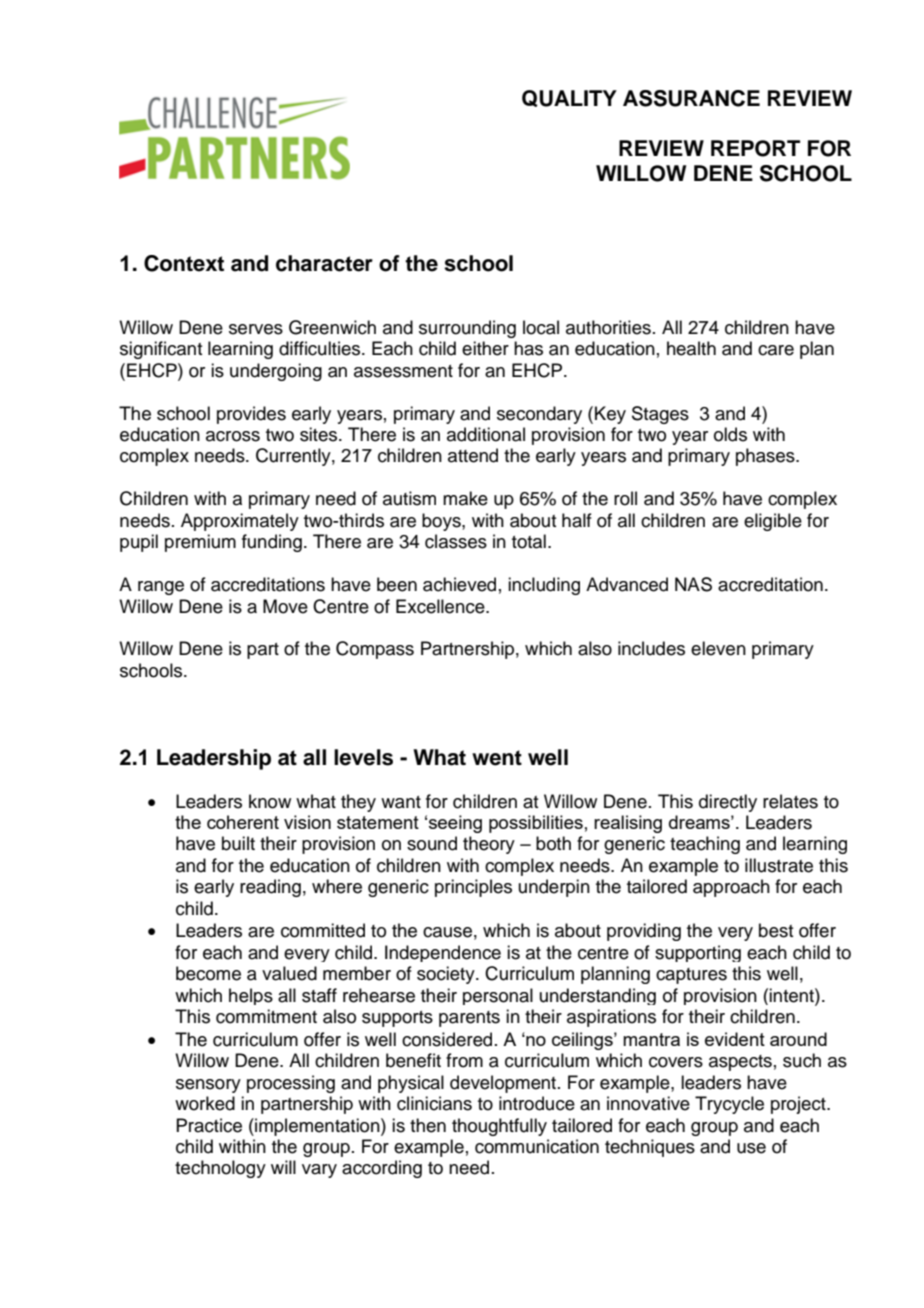 Image resolution: width=924 pixels, height=1308 pixels. What do you see at coordinates (184, 263) in the image?
I see `Context` at bounding box center [184, 263].
